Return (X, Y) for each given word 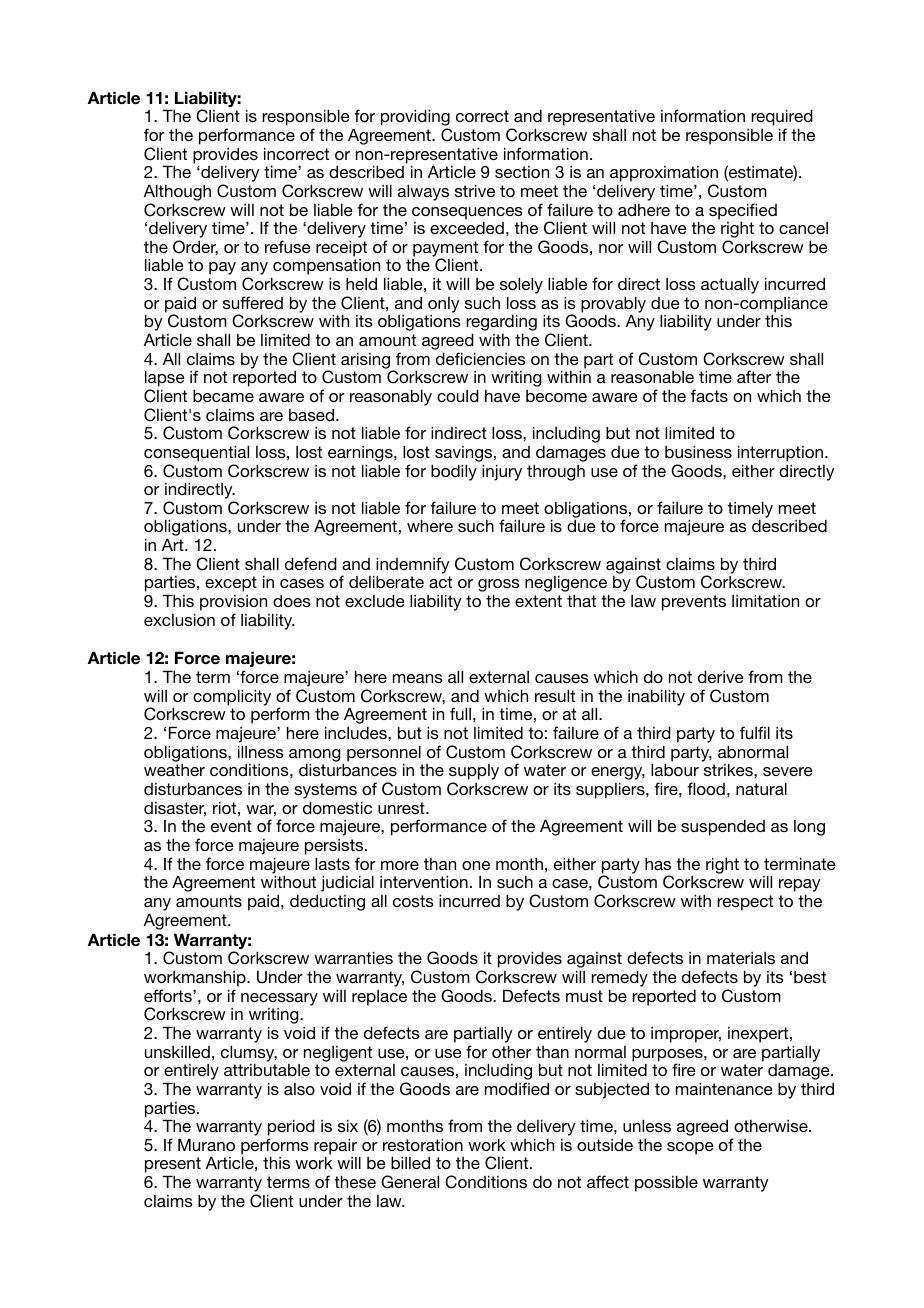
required (782, 119)
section (522, 172)
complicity (232, 697)
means (418, 678)
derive (721, 676)
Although (177, 192)
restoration (423, 1144)
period (291, 1127)
